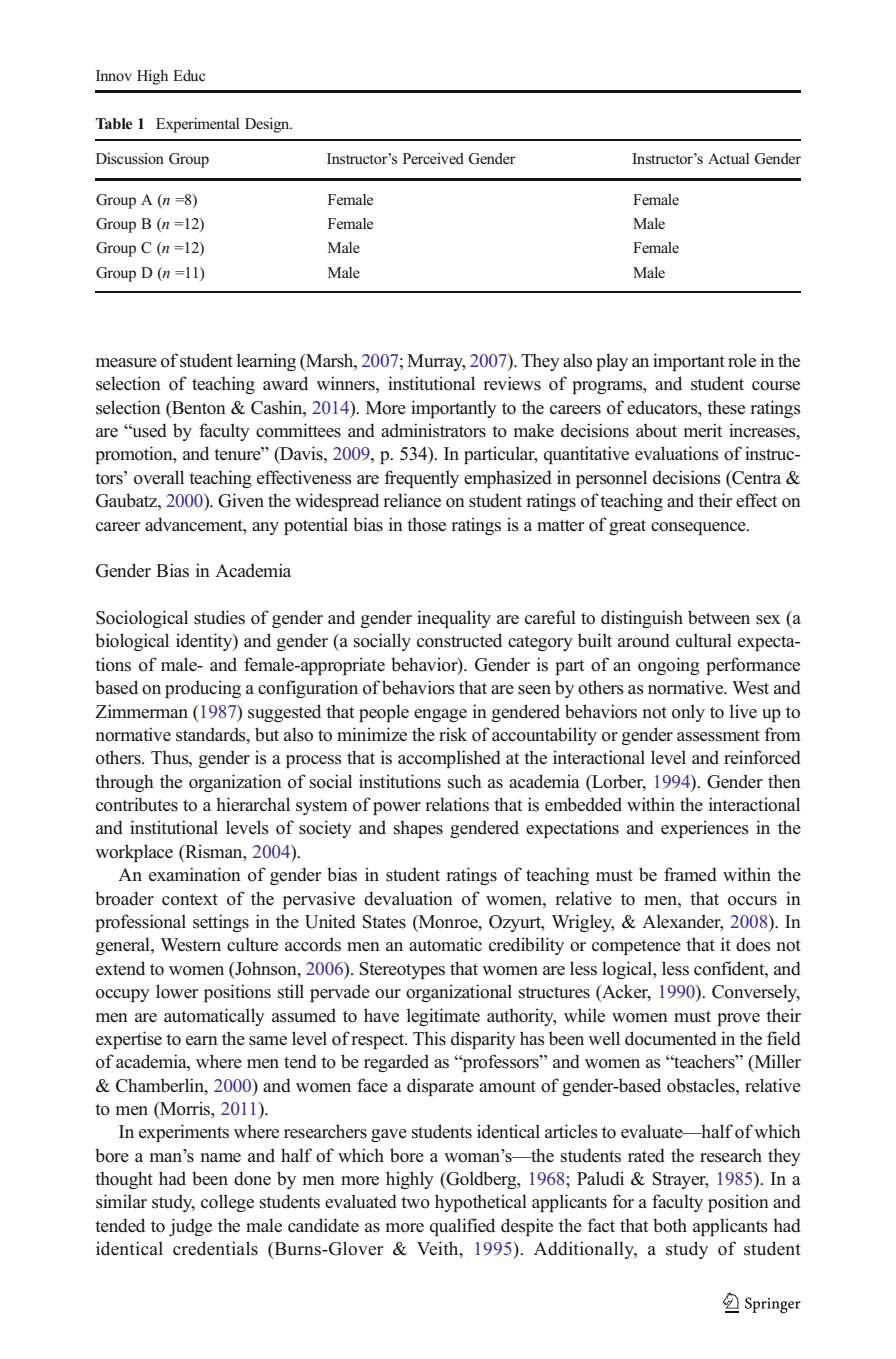 Image resolution: width=896 pixels, height=1359 pixels. Describe the element at coordinates (433, 158) in the screenshot. I see `Perceived` at that location.
